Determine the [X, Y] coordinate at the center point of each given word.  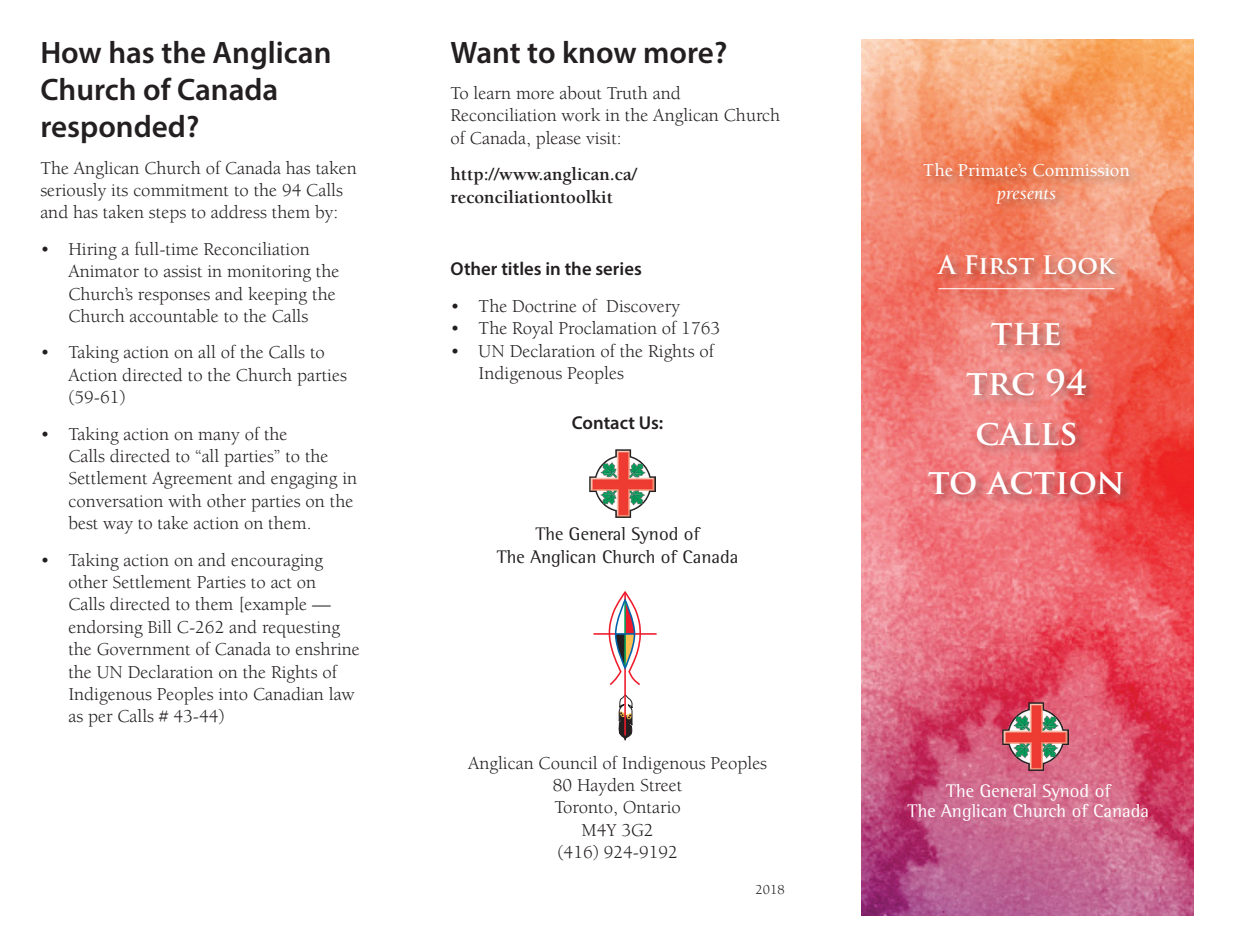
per [100, 720]
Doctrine [544, 306]
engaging [304, 480]
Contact [603, 422]
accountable [174, 316]
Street [661, 785]
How [71, 53]
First [1000, 264]
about [581, 93]
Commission [1081, 170]
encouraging [277, 562]
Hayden [606, 787]
